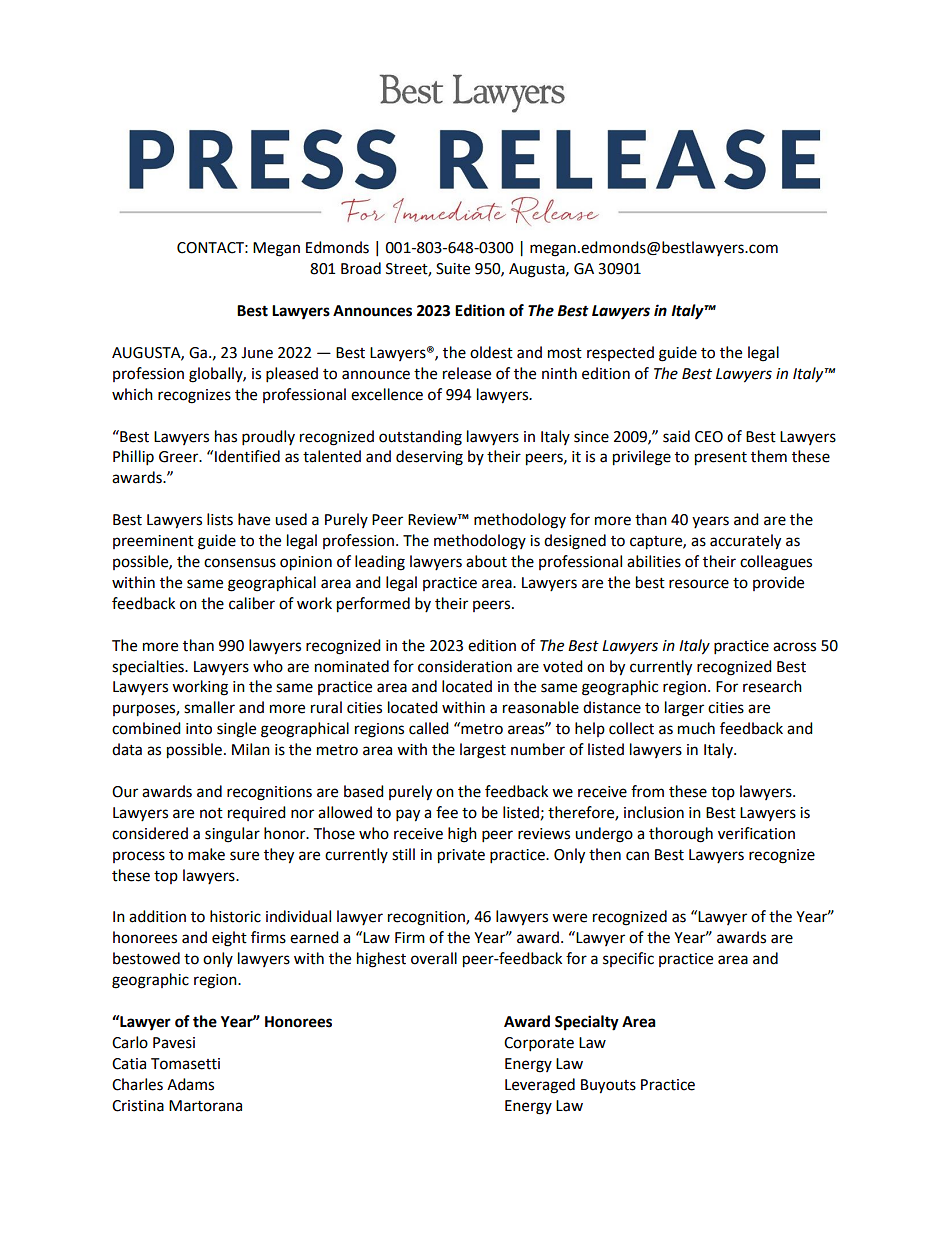 The width and height of the image is (952, 1233). What do you see at coordinates (620, 353) in the image?
I see `respected` at bounding box center [620, 353].
